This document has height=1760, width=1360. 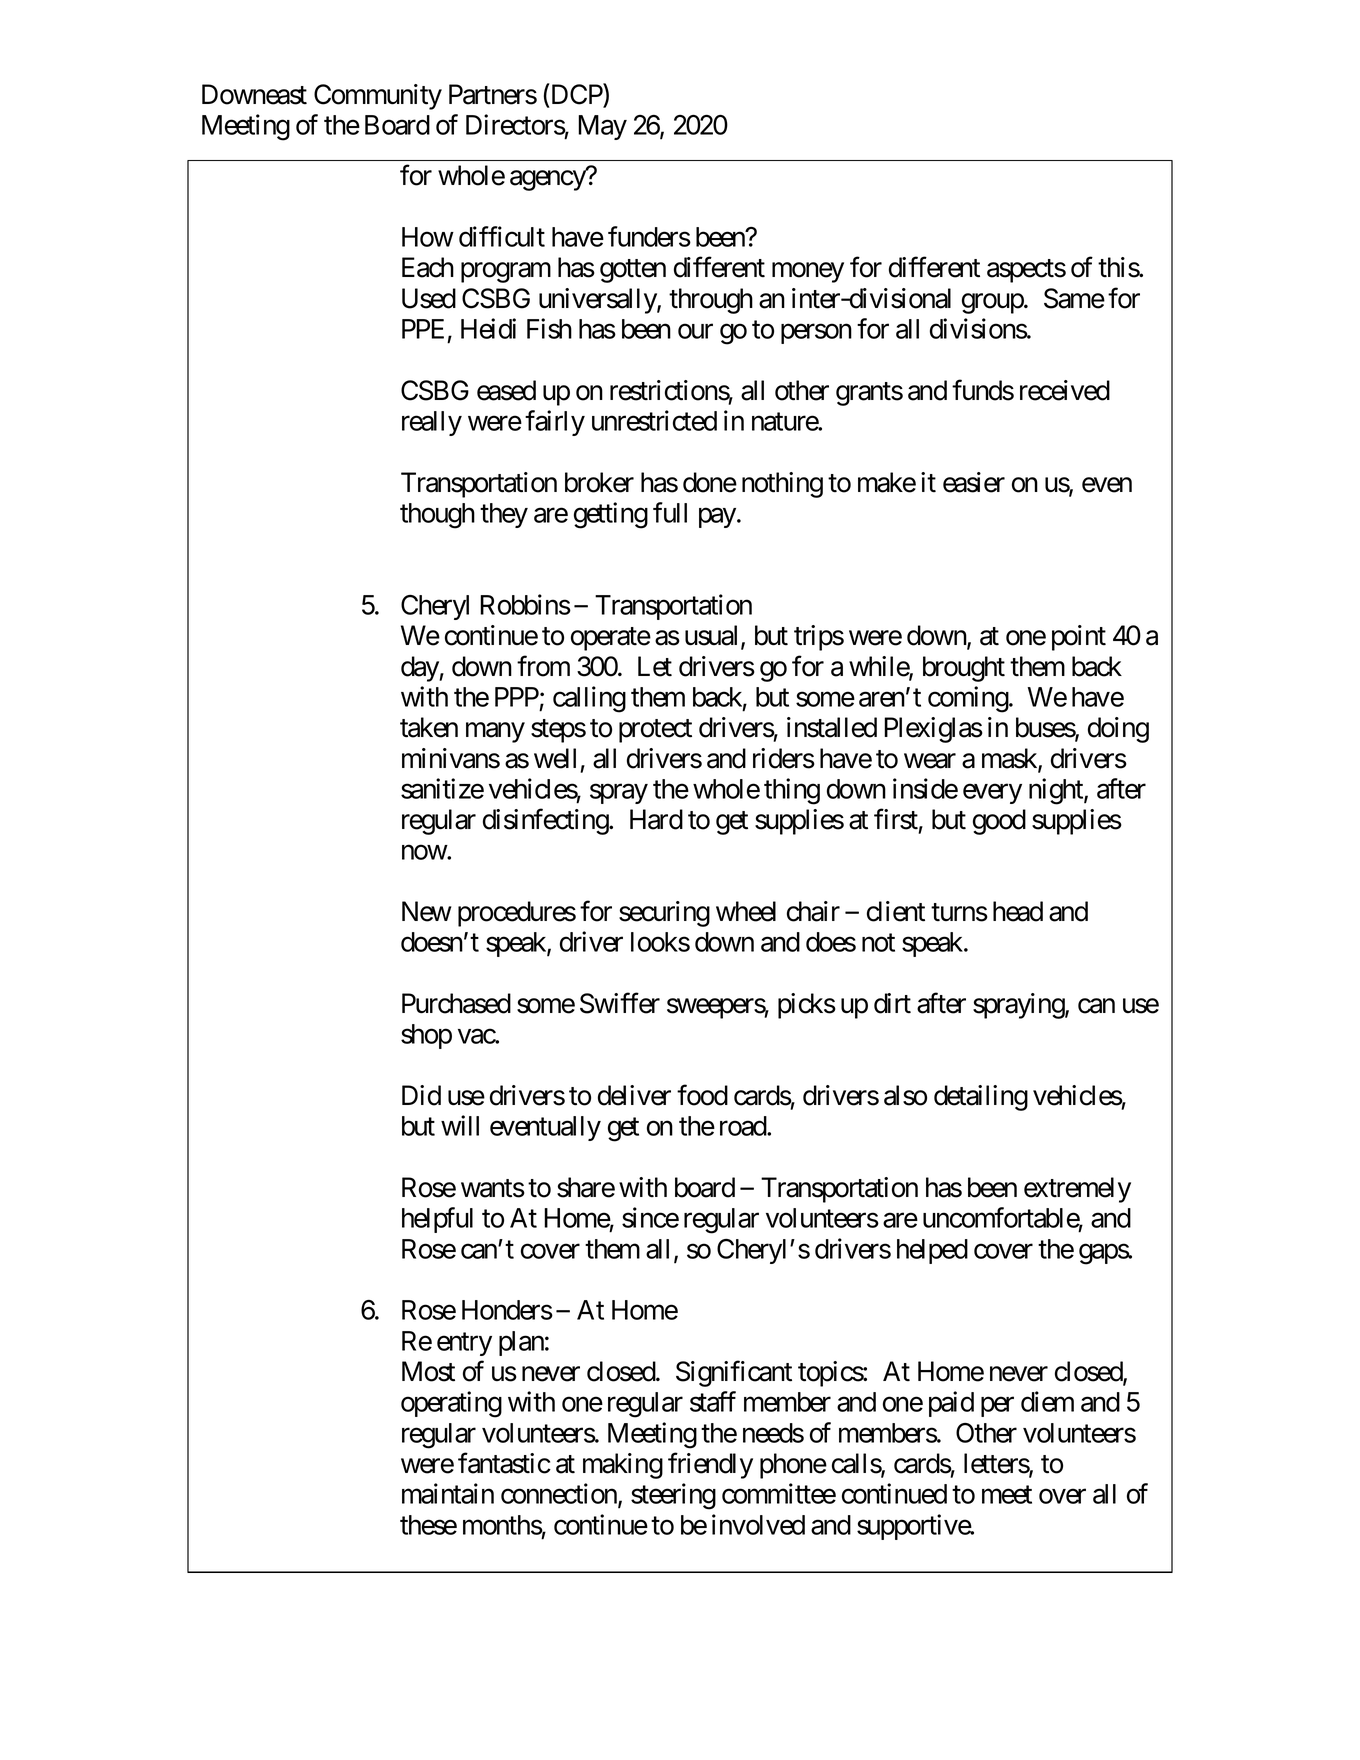 I want to click on though, so click(x=437, y=516).
